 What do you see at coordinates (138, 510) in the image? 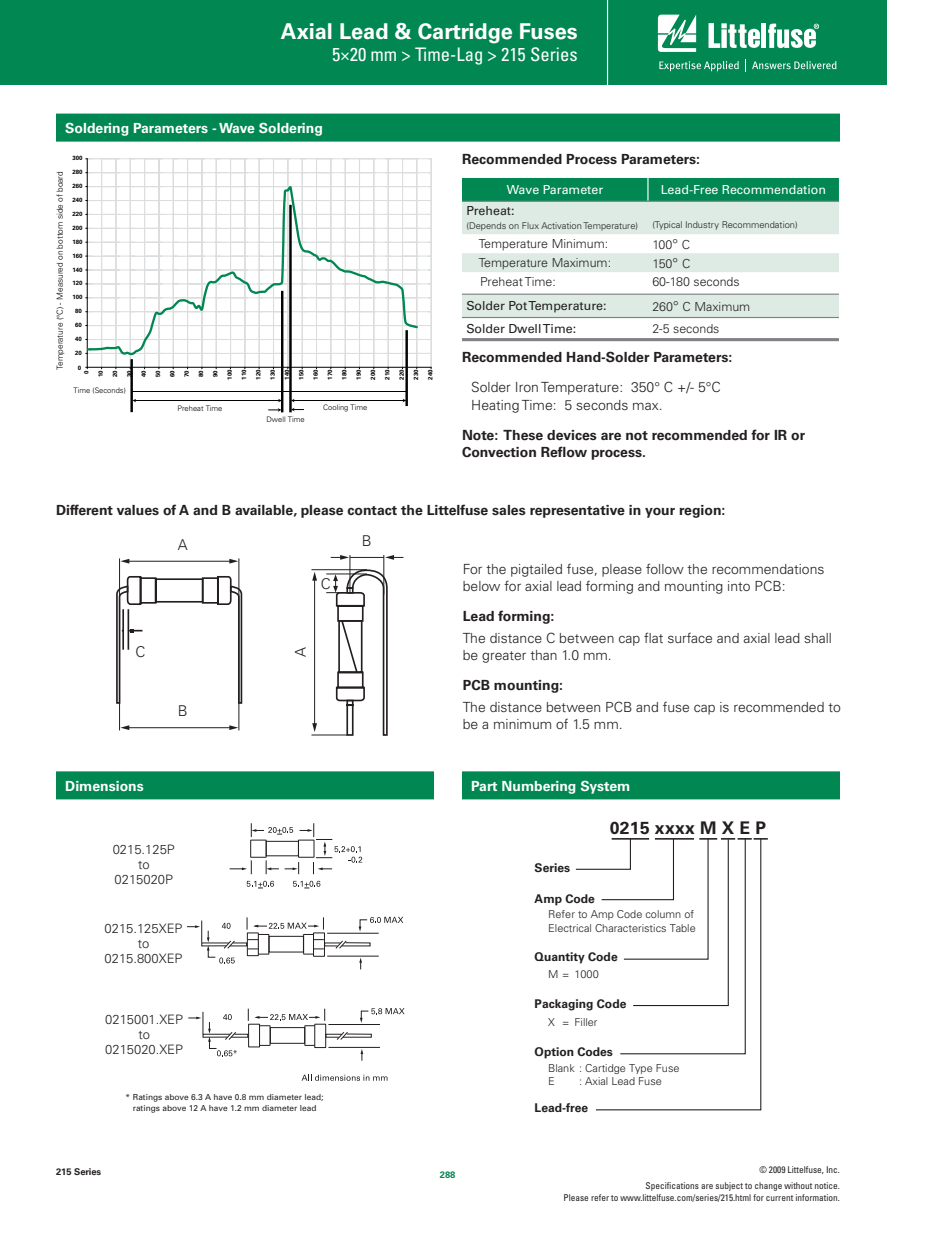
I see `values` at bounding box center [138, 510].
